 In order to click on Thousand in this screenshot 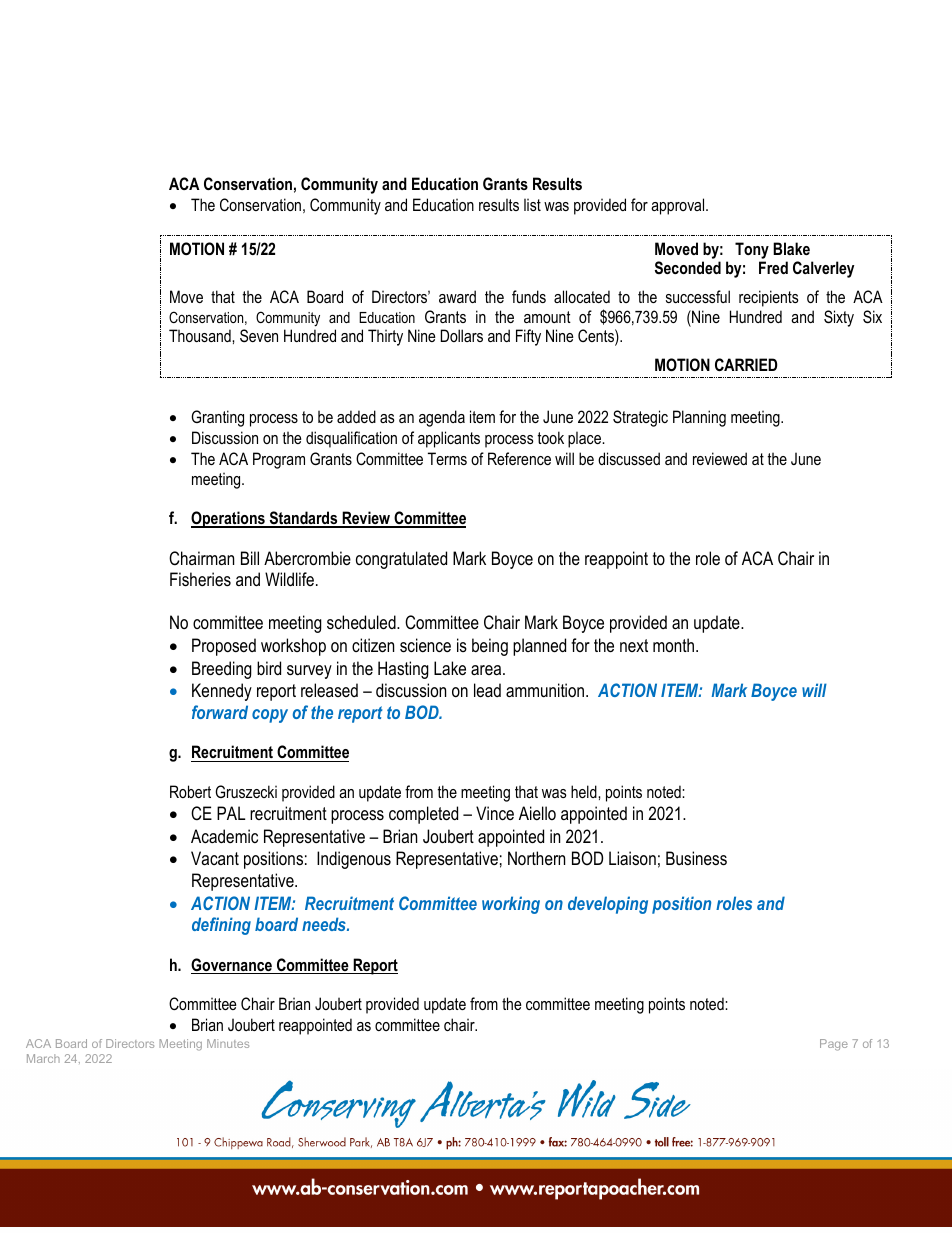, I will do `click(201, 335)`.
